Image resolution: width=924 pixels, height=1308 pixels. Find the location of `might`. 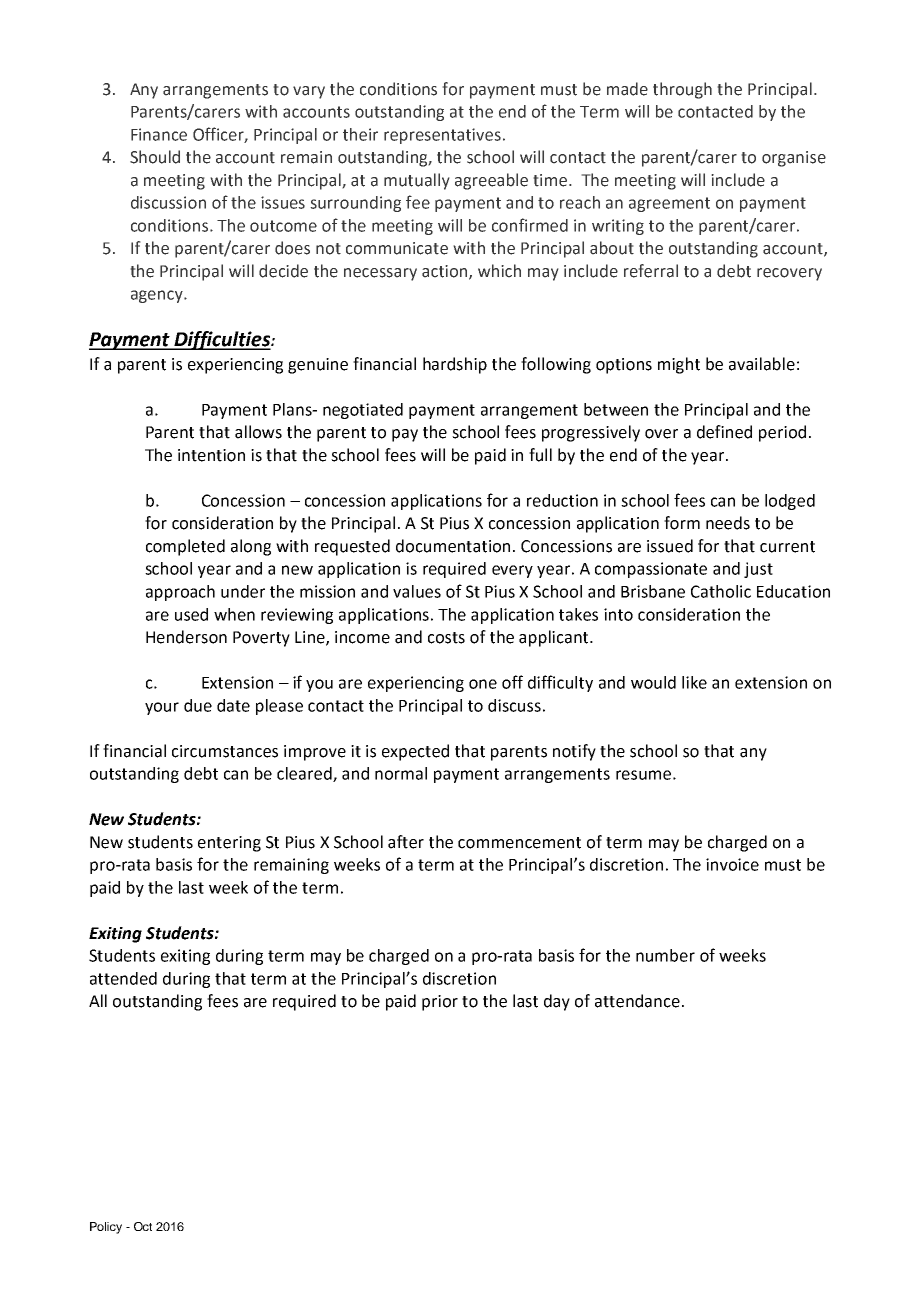

might is located at coordinates (679, 365).
